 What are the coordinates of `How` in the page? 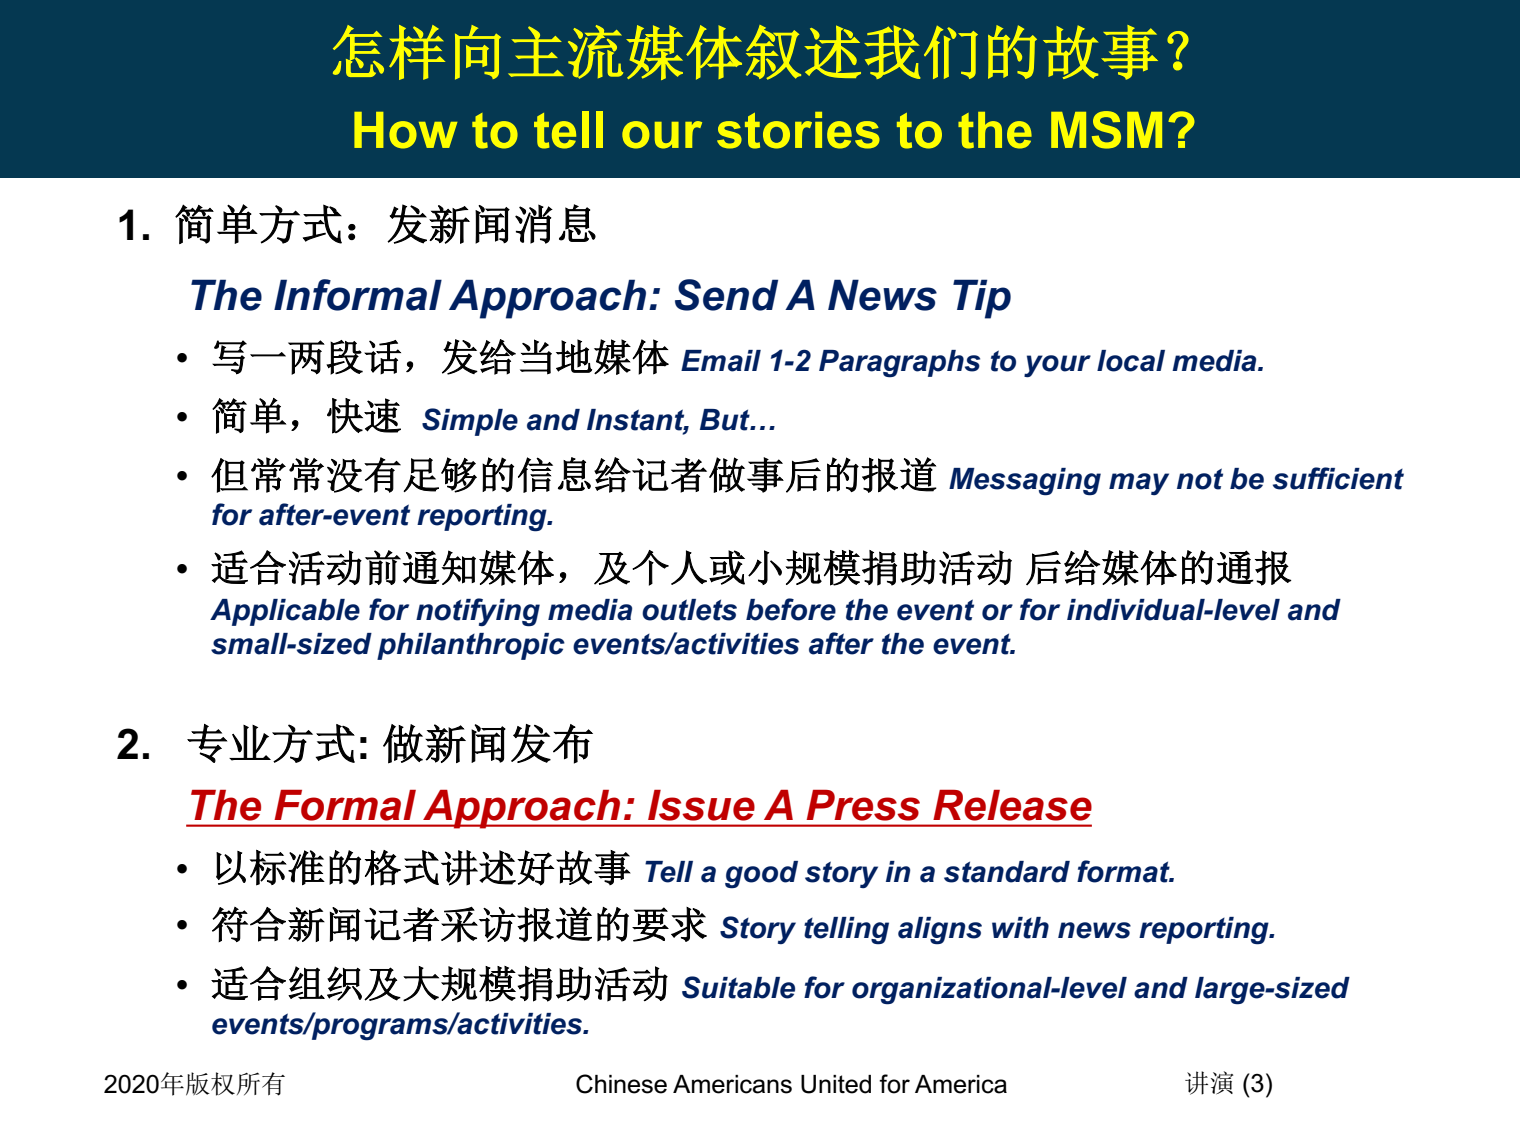 It's located at (405, 130).
